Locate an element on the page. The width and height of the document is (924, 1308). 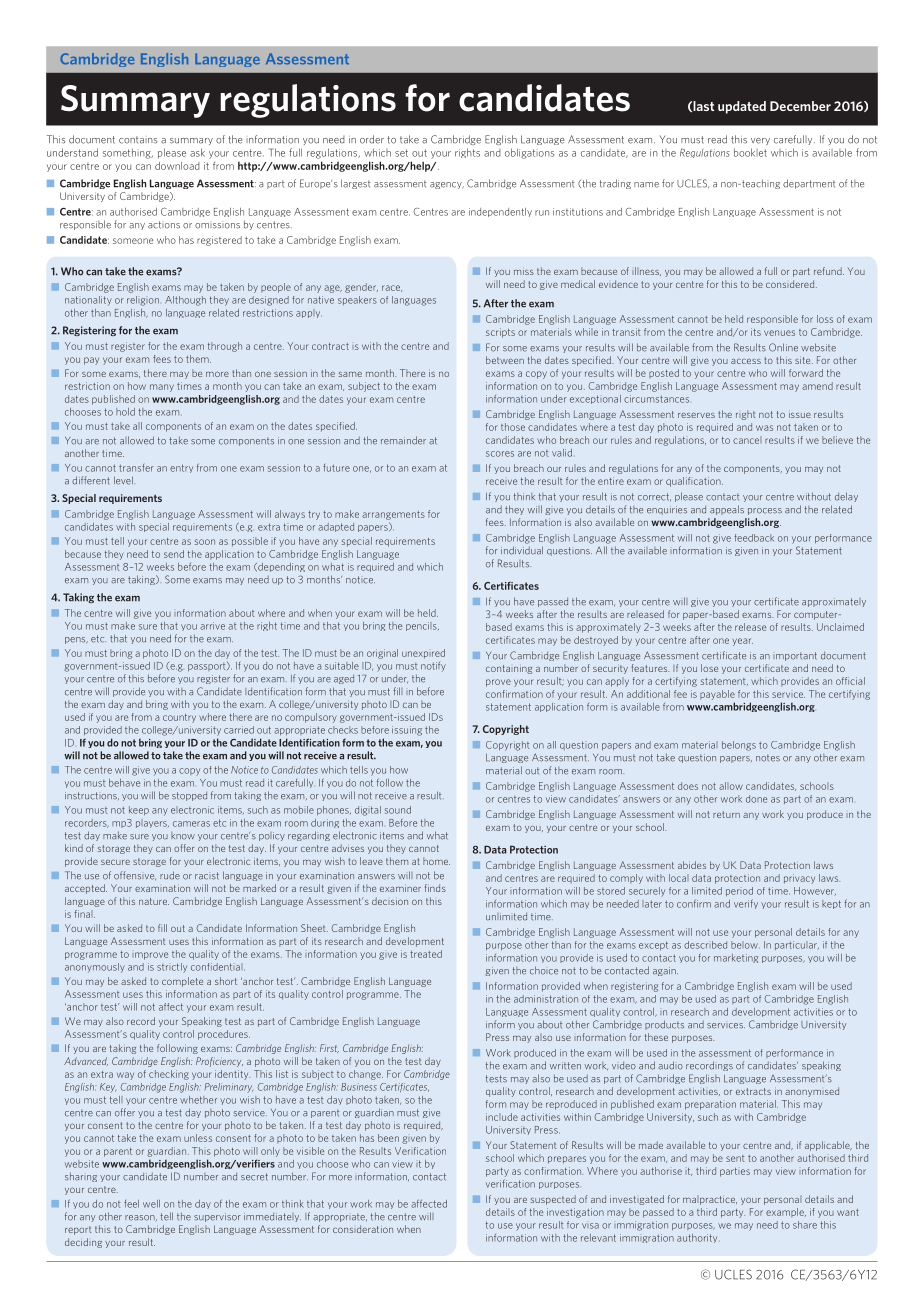
contains is located at coordinates (138, 140).
